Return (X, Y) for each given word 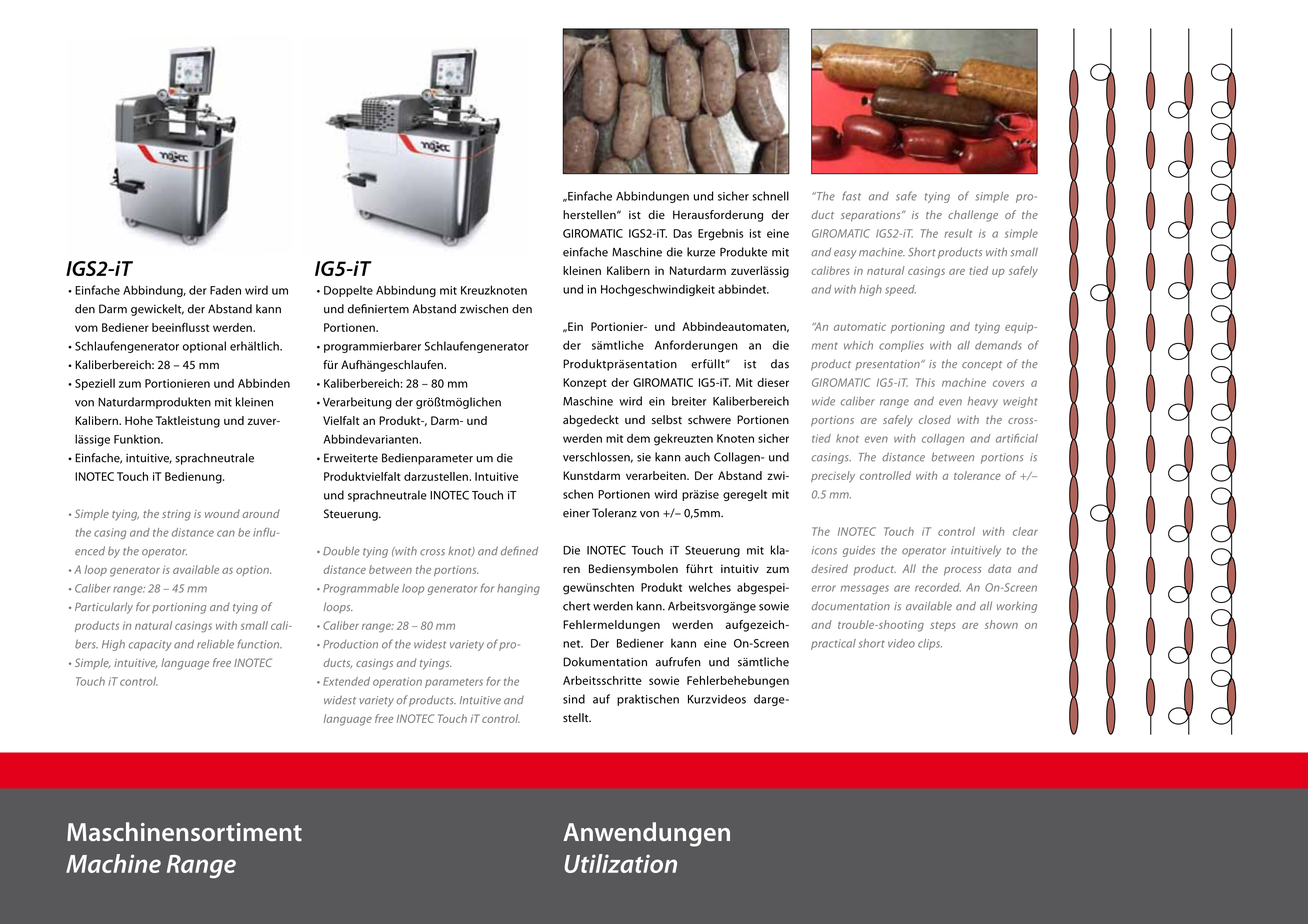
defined (519, 551)
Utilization (620, 863)
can (226, 533)
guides (859, 551)
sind (574, 699)
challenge (973, 216)
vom (86, 328)
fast (851, 196)
